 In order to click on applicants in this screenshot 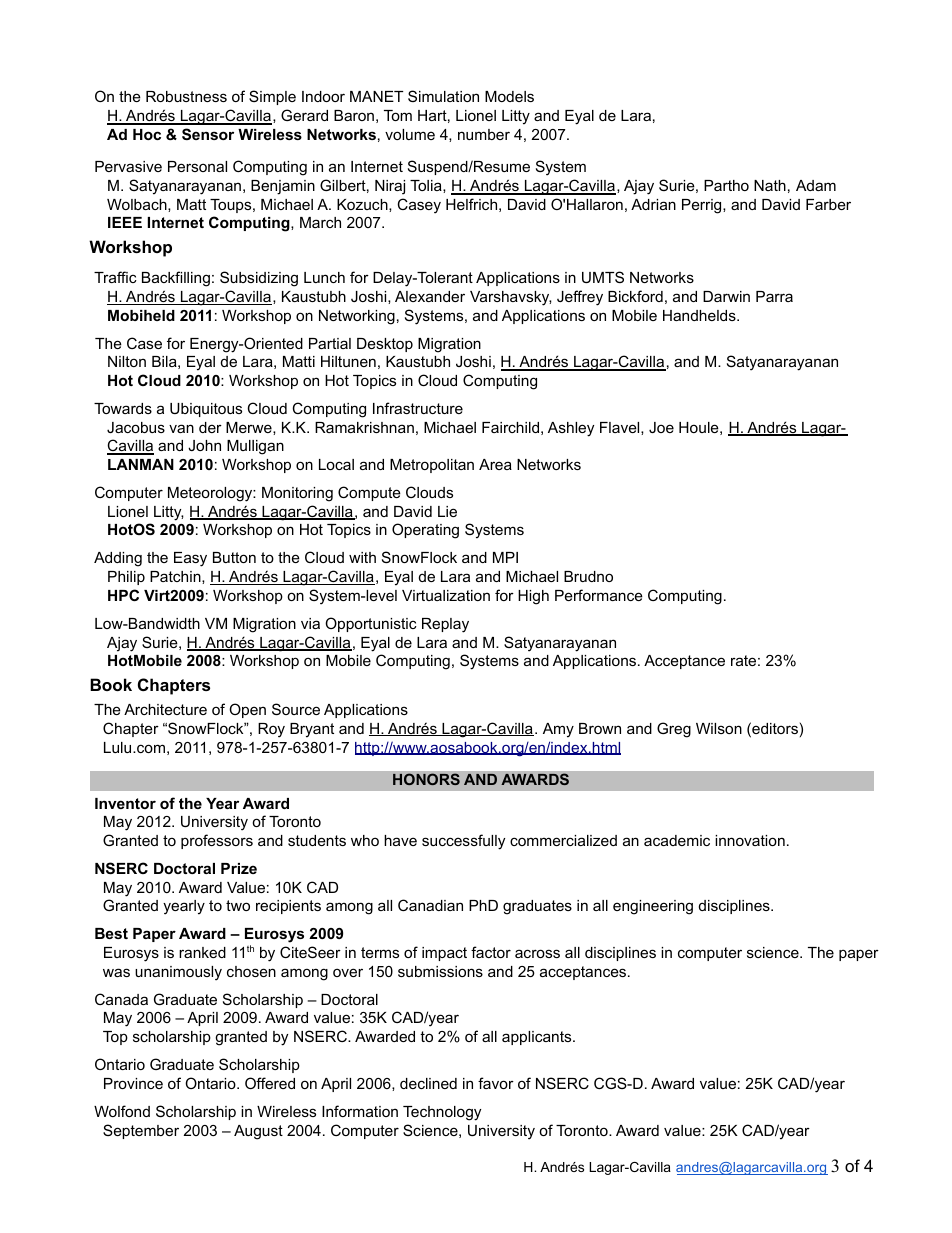, I will do `click(538, 1038)`.
